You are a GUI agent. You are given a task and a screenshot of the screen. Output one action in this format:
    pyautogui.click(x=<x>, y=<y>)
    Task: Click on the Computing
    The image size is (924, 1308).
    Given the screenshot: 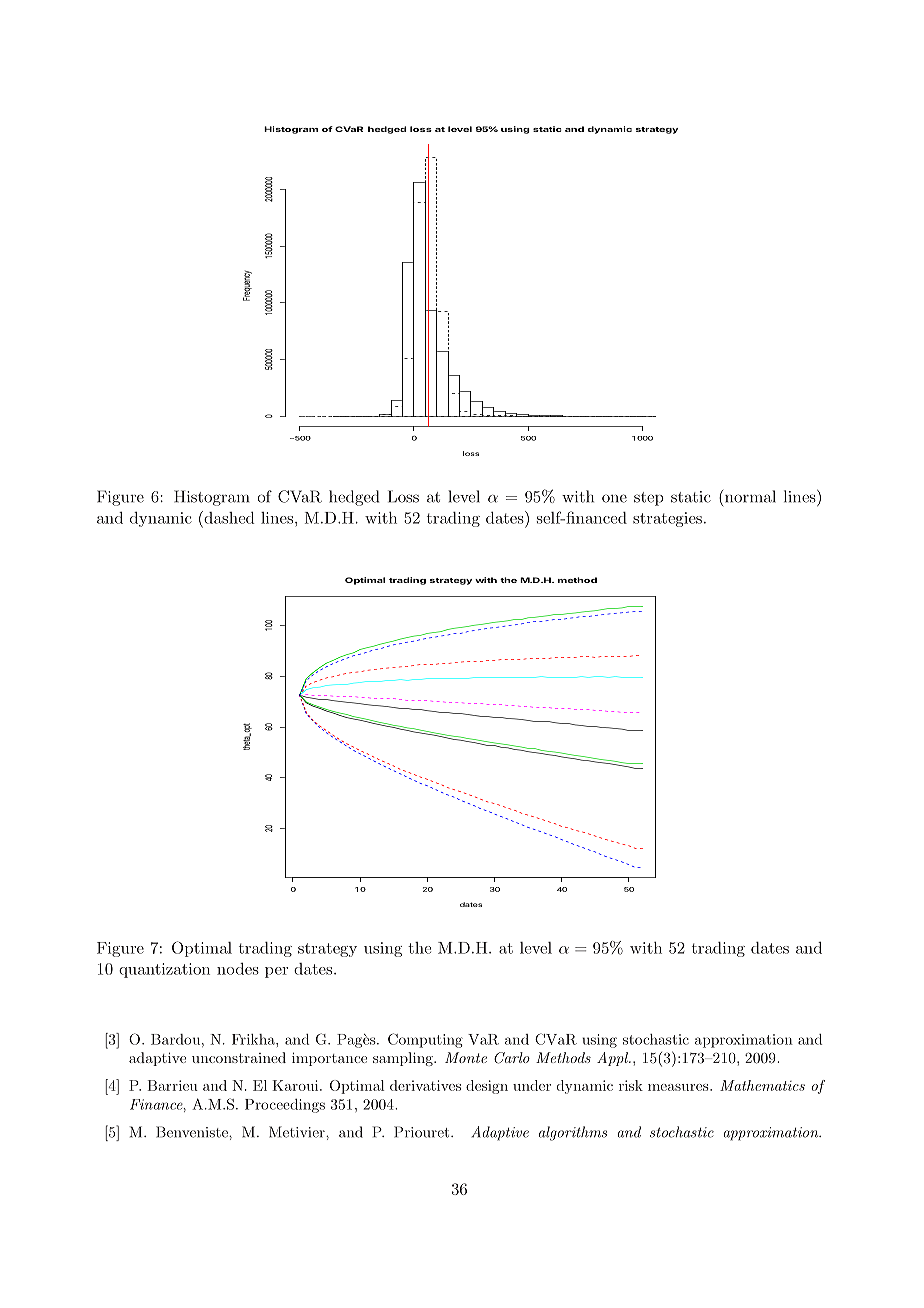 What is the action you would take?
    pyautogui.click(x=425, y=1040)
